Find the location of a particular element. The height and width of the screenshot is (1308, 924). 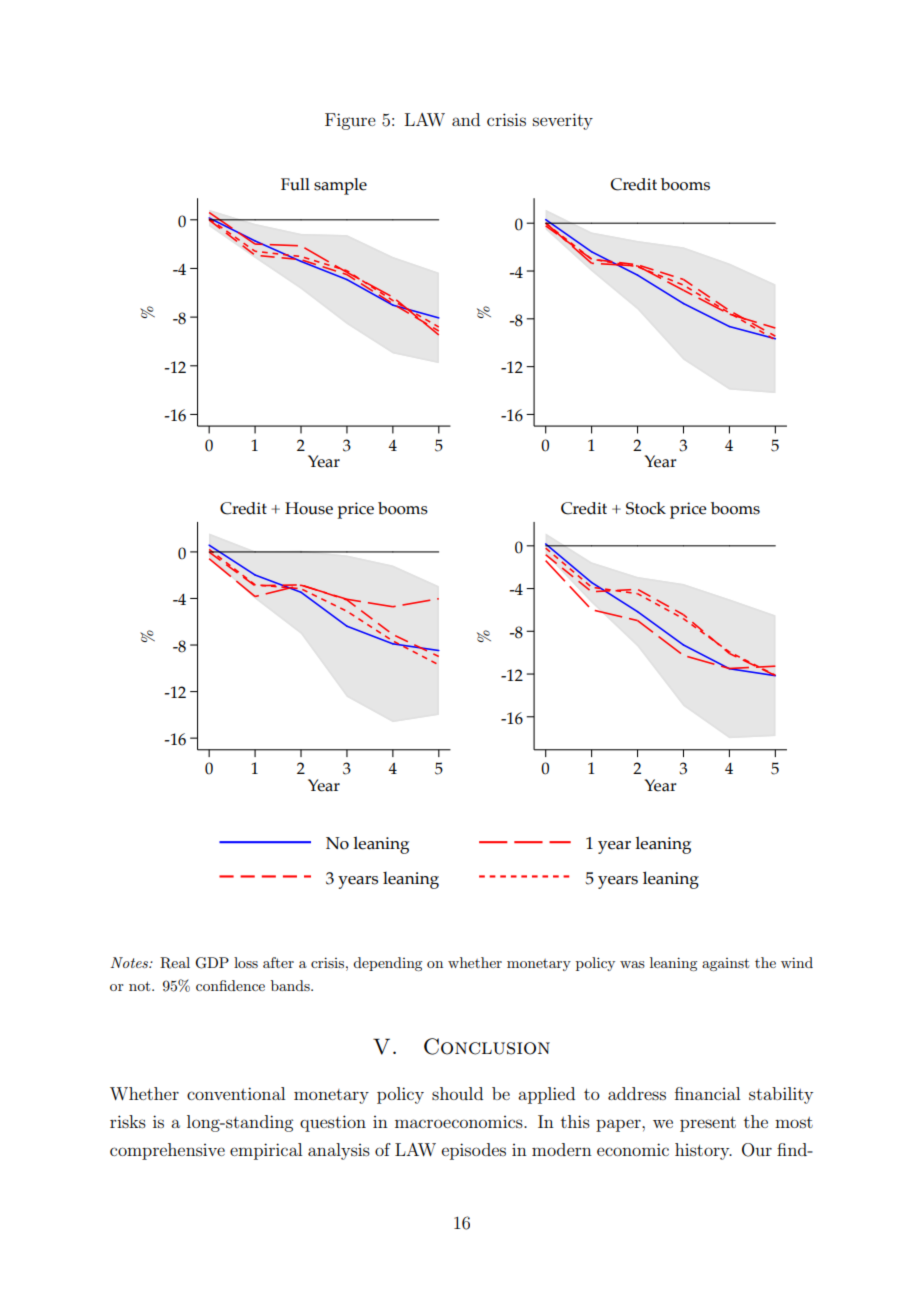

Real is located at coordinates (175, 963).
